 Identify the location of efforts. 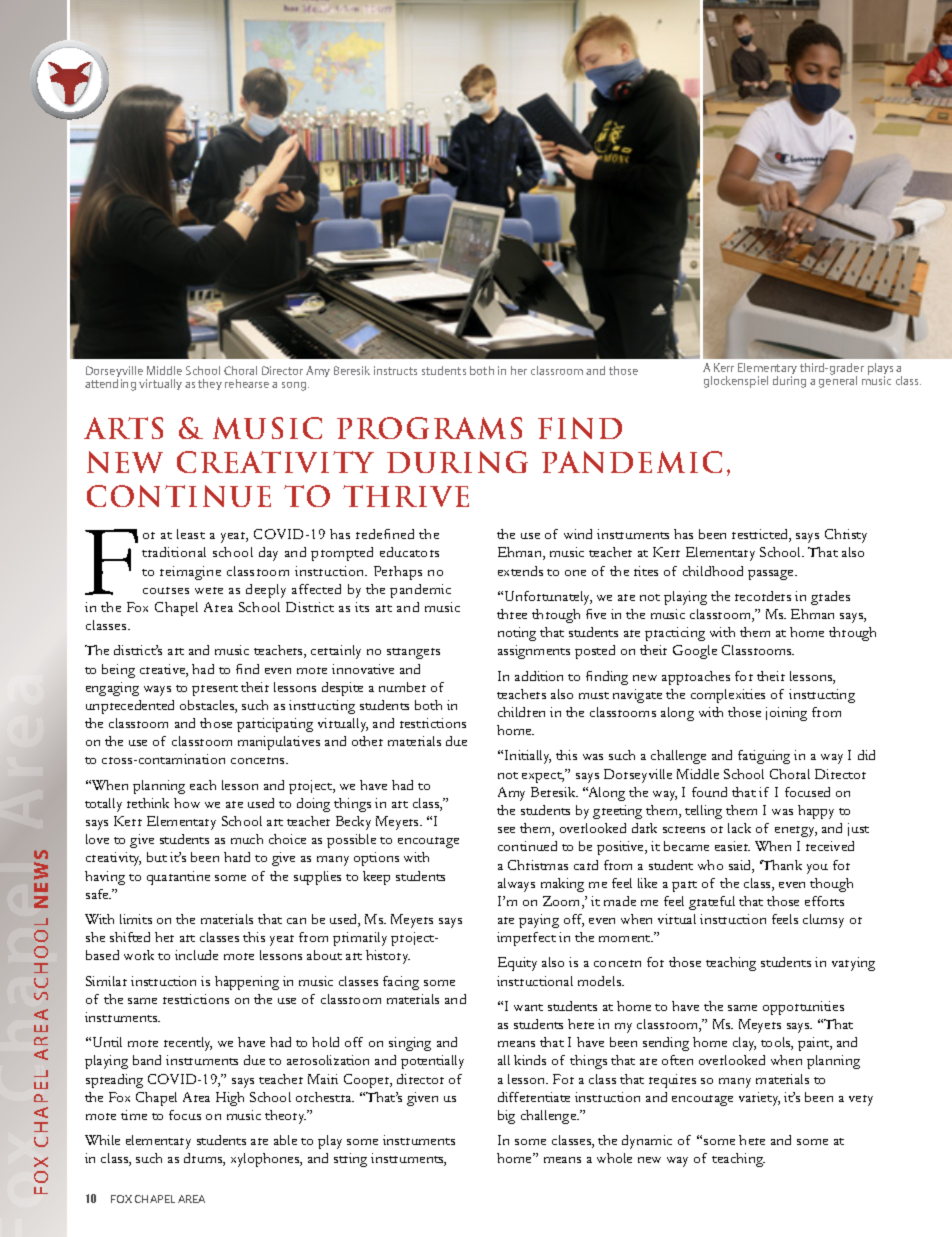
(824, 901).
